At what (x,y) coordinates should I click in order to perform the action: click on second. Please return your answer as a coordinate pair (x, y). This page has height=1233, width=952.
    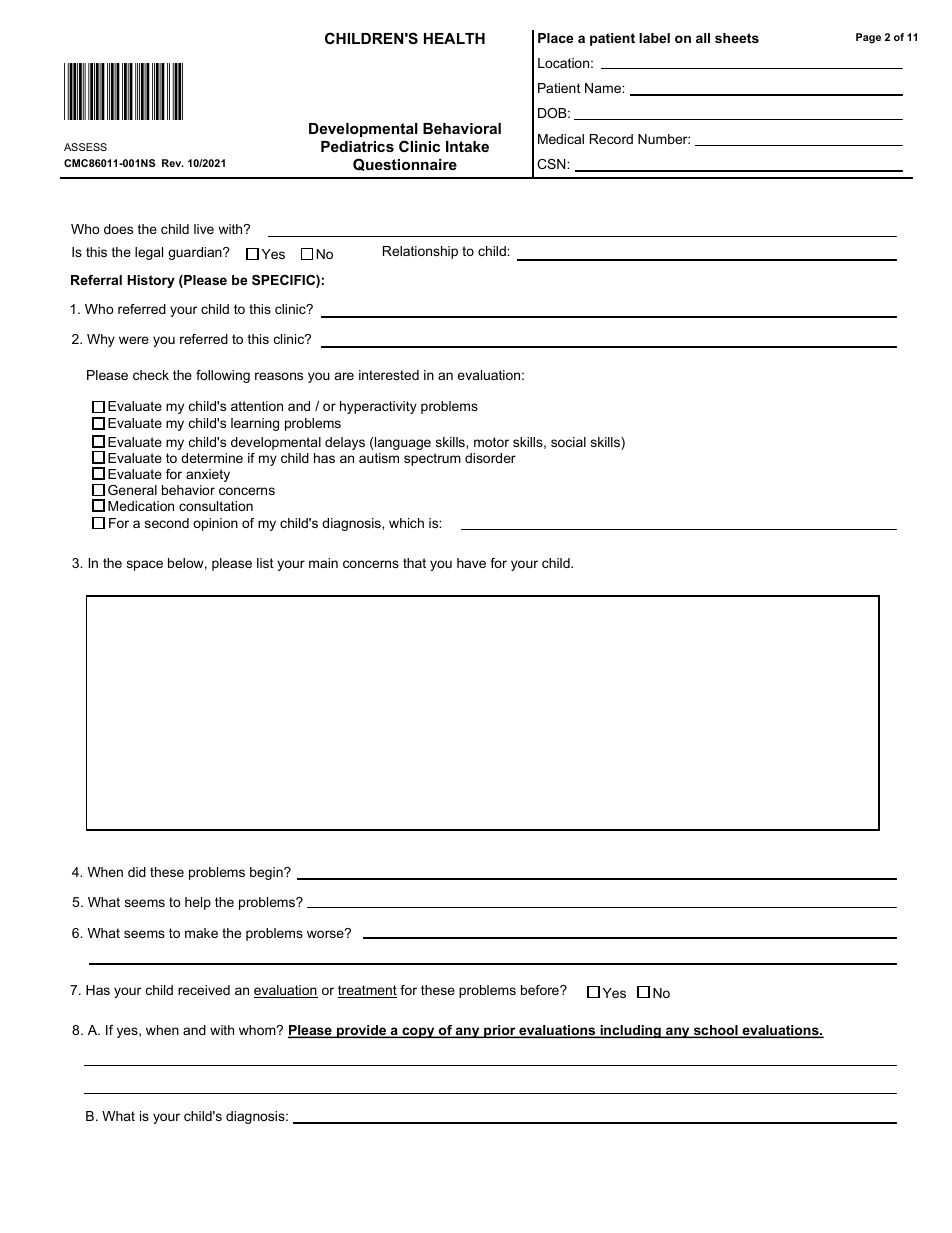
    Looking at the image, I should click on (167, 523).
